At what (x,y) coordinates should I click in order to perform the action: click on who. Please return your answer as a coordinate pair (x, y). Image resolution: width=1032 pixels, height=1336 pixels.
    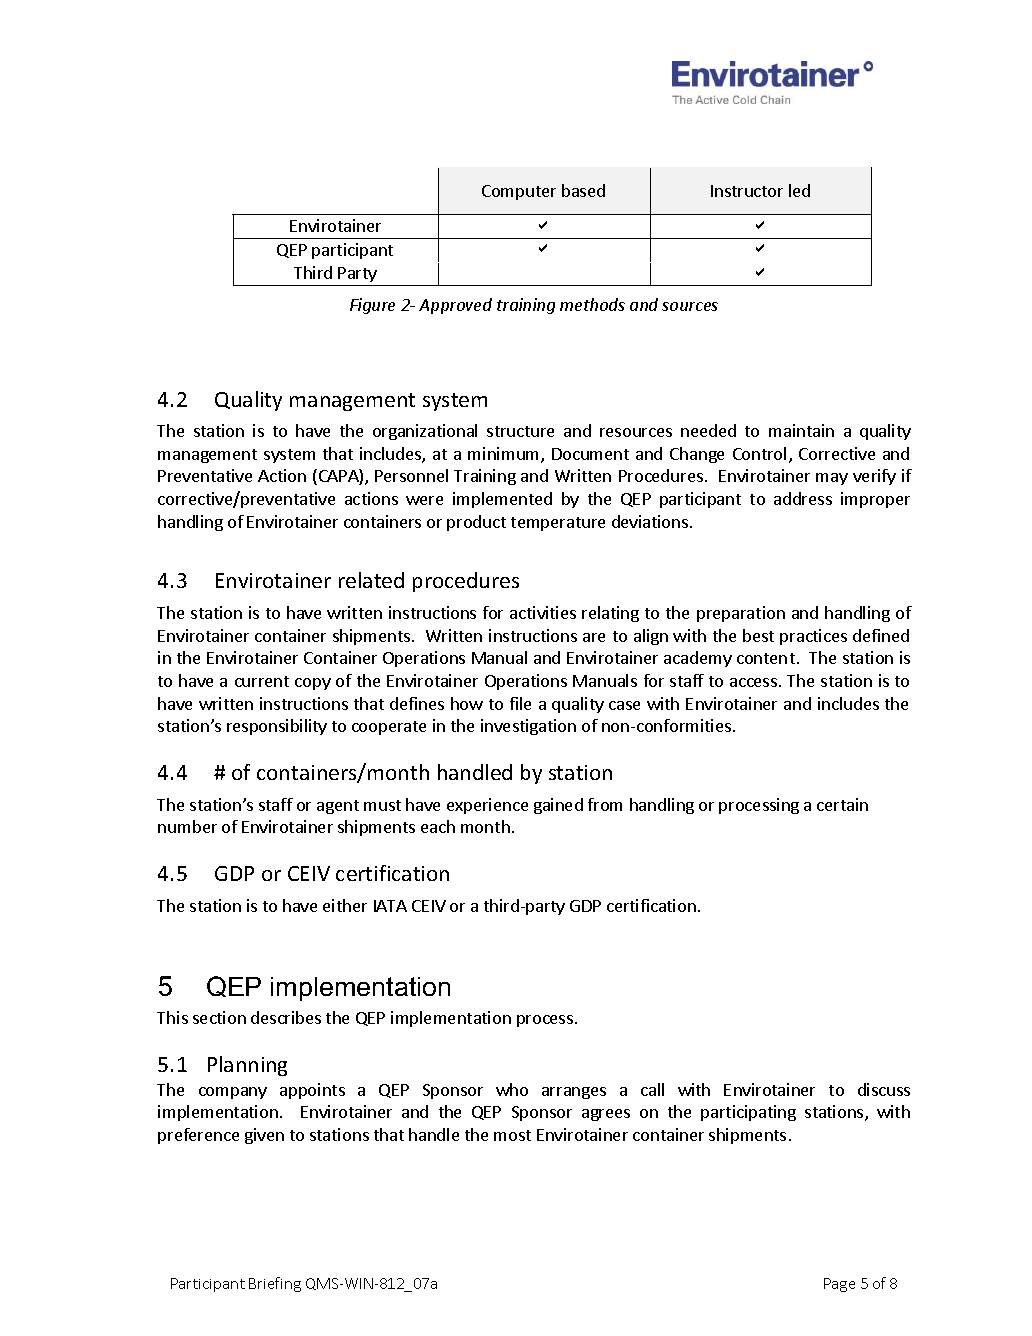
    Looking at the image, I should click on (512, 1089).
